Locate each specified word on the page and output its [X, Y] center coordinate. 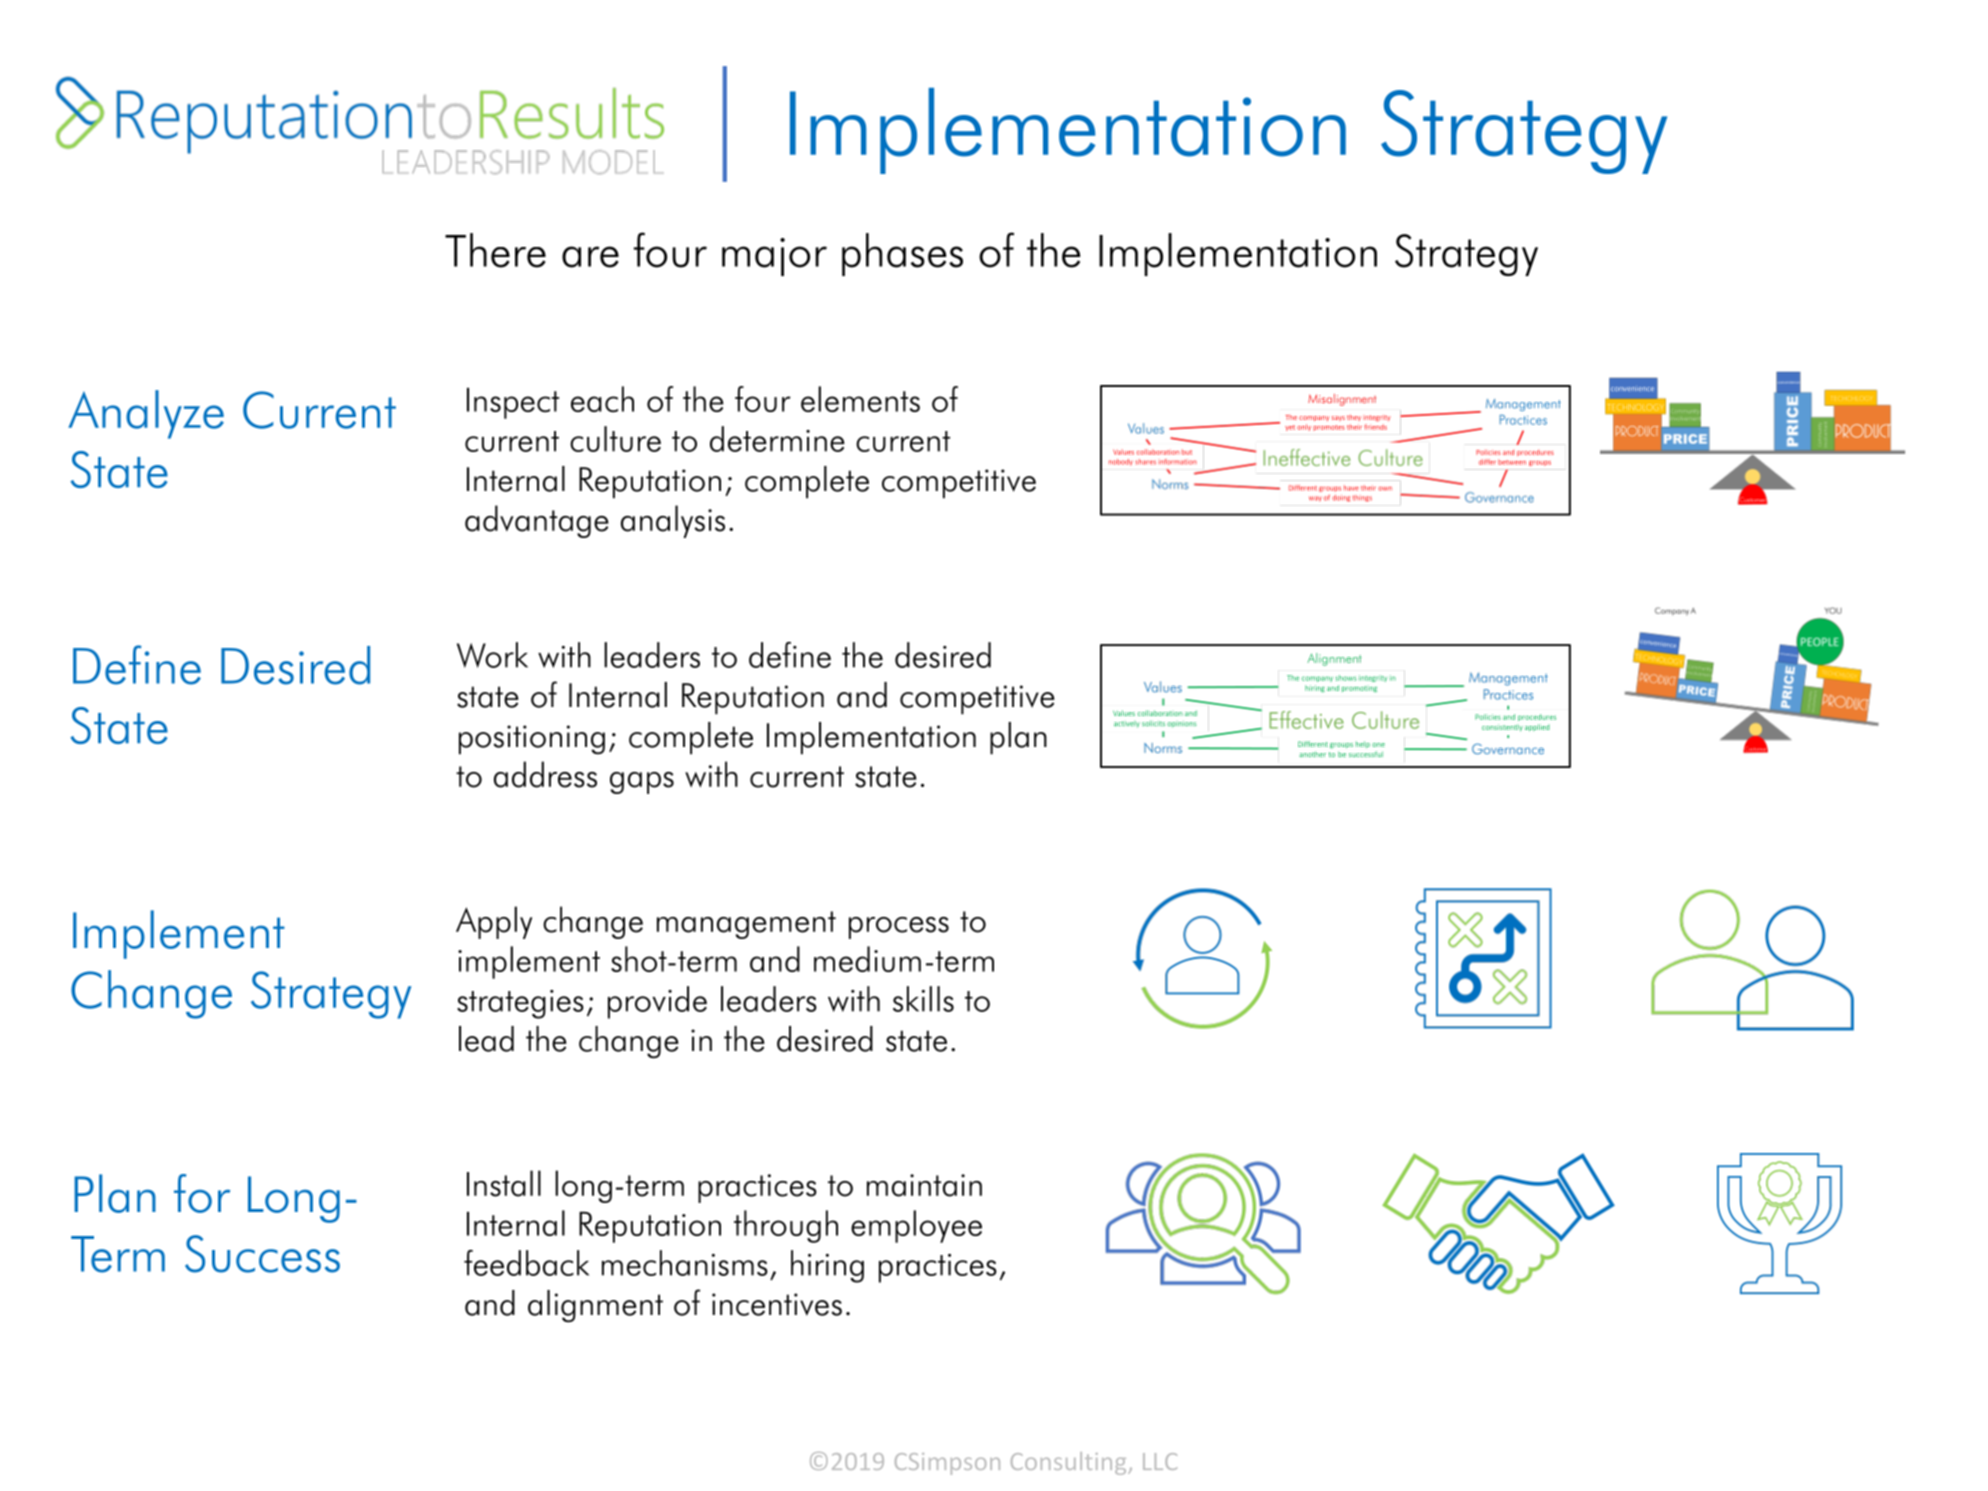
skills [923, 999]
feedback [526, 1263]
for [202, 1193]
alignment [595, 1306]
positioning [532, 740]
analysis [673, 521]
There [495, 250]
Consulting [1070, 1463]
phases [902, 254]
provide [657, 1002]
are [590, 257]
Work [492, 655]
